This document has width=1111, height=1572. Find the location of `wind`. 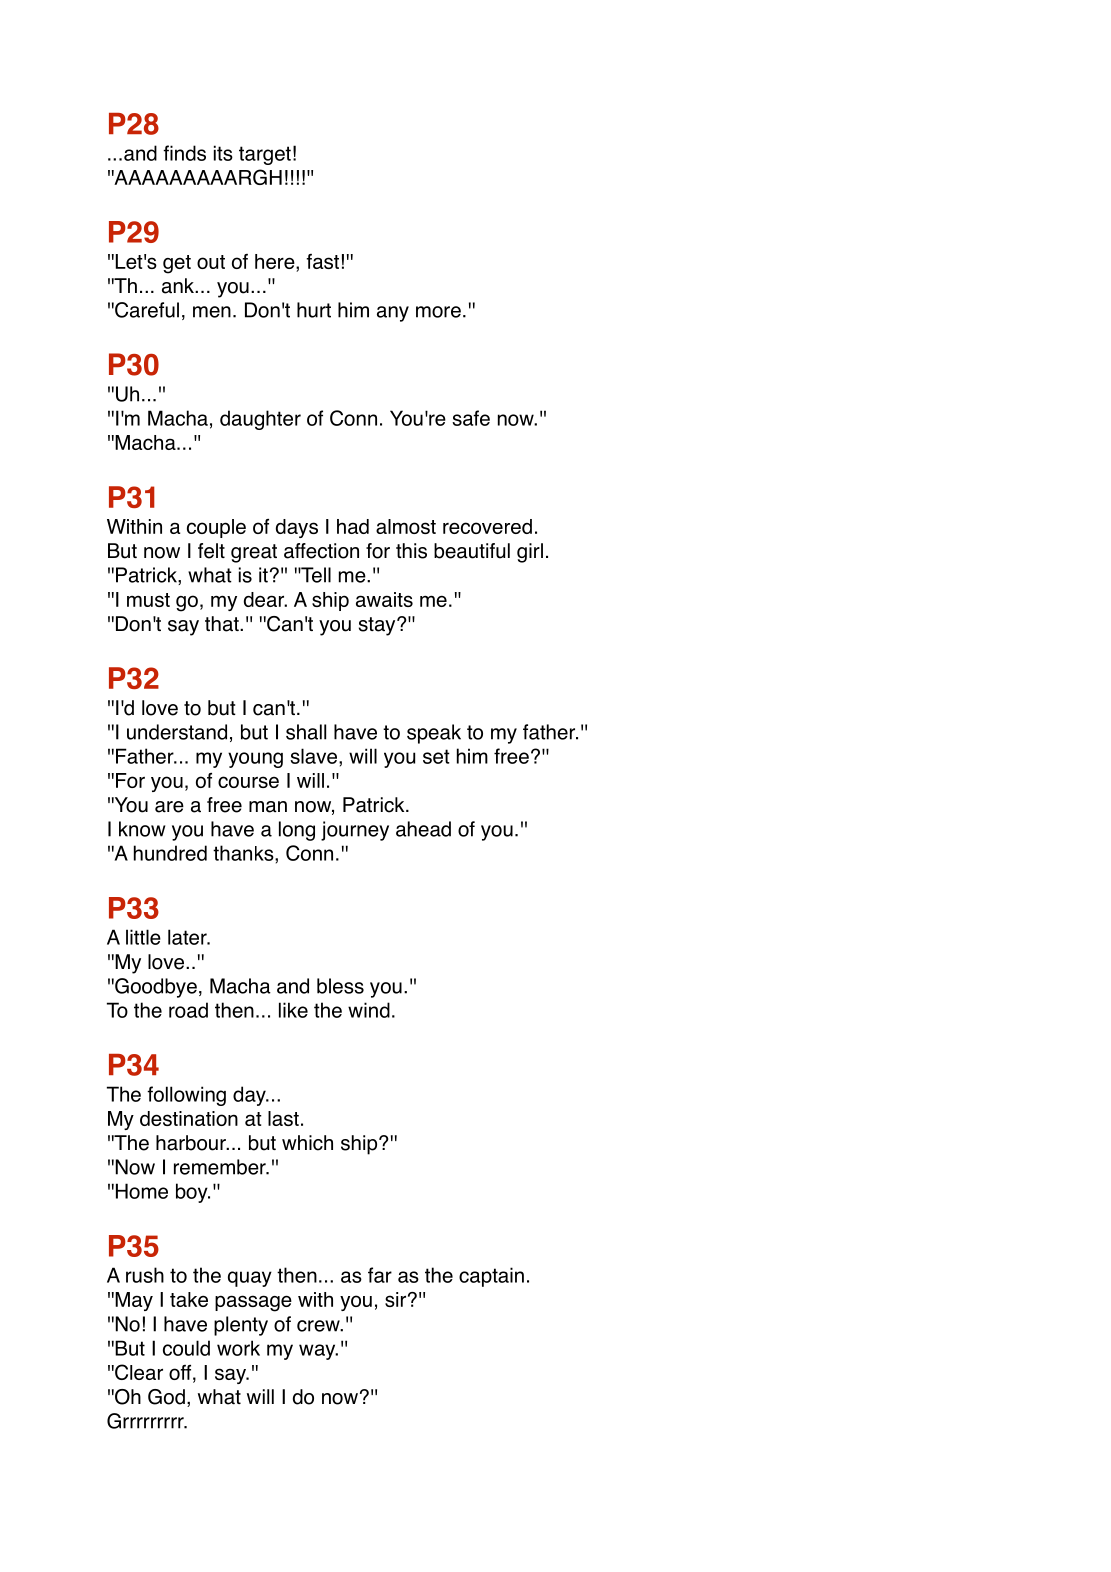

wind is located at coordinates (369, 1010).
